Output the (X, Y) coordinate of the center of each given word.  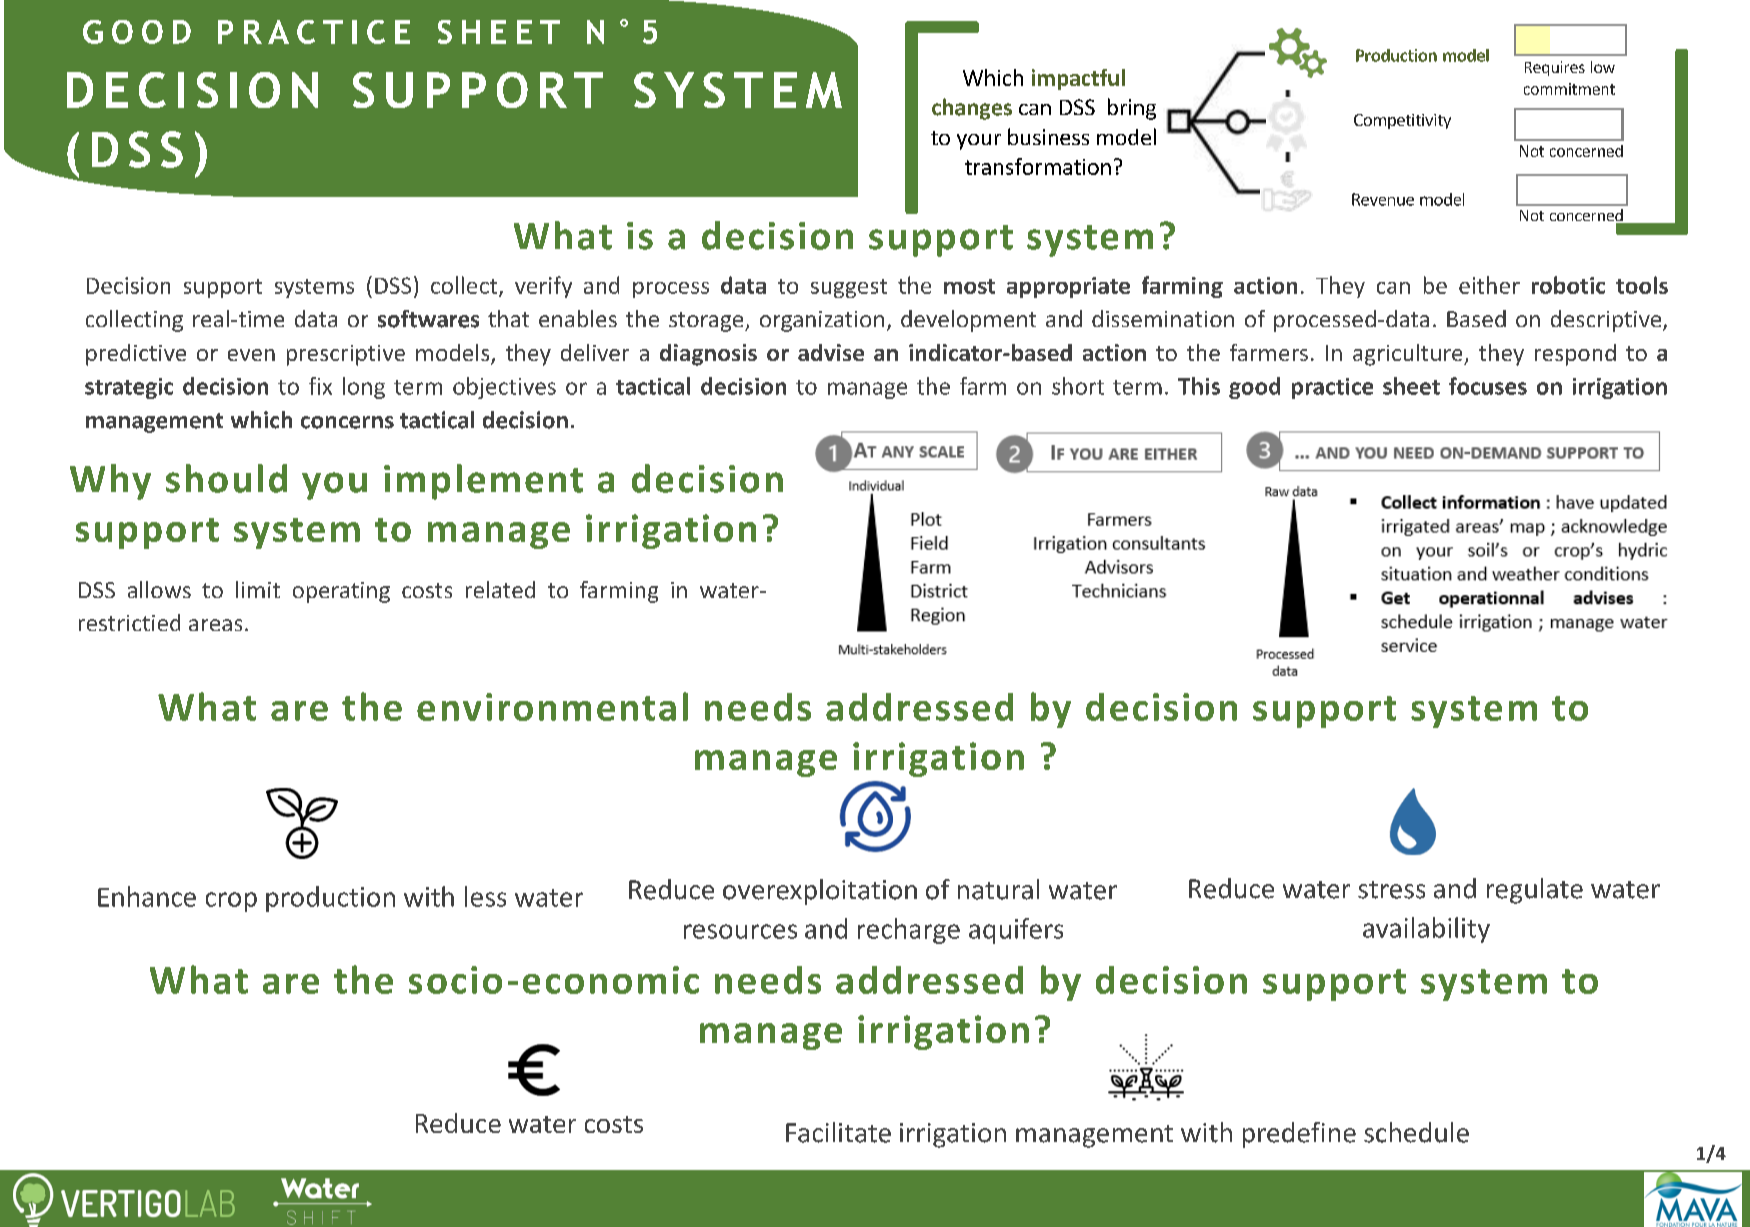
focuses (1488, 386)
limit (258, 589)
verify (543, 287)
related (500, 589)
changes (972, 109)
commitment (1569, 89)
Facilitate (838, 1132)
